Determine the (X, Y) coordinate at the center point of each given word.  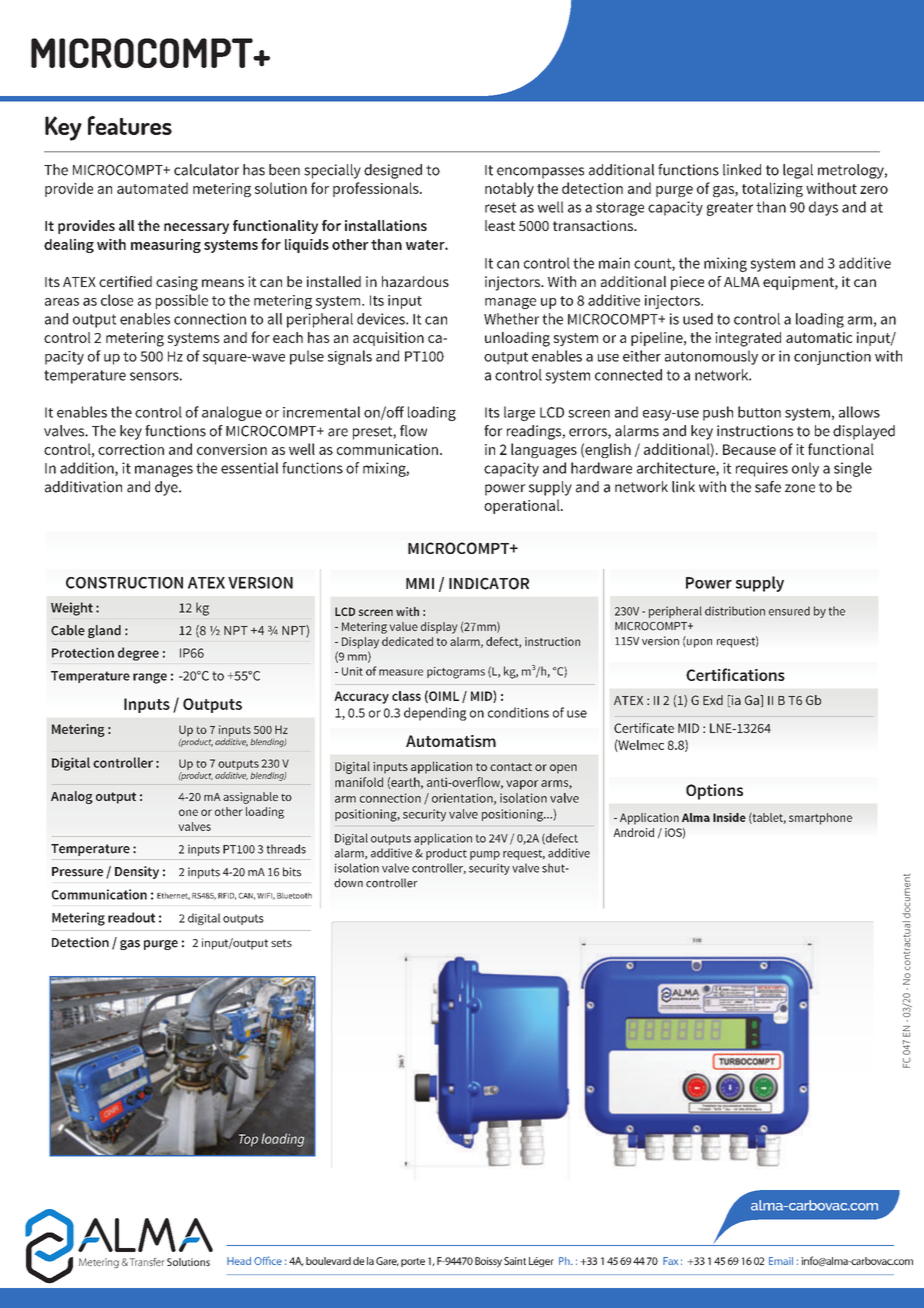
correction (131, 449)
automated (152, 188)
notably (509, 189)
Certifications (735, 674)
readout (131, 917)
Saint (515, 1261)
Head (239, 1261)
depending (435, 714)
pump (485, 855)
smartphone (820, 819)
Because (749, 449)
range (150, 678)
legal (798, 171)
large (519, 413)
